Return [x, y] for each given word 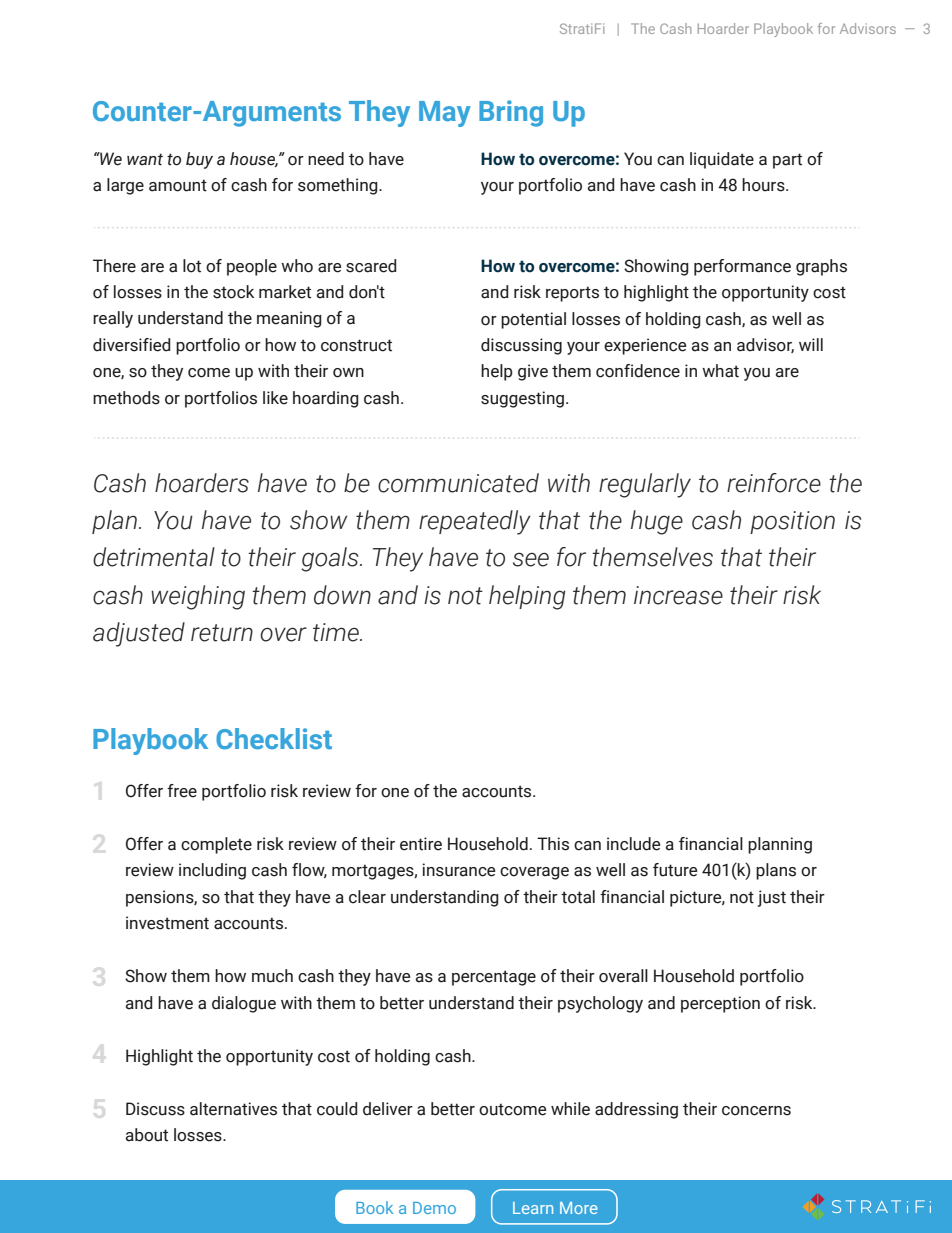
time [337, 632]
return [222, 633]
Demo [434, 1208]
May [445, 114]
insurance [458, 870]
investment [167, 923]
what [720, 371]
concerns [756, 1111]
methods [126, 398]
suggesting [522, 399]
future [675, 870]
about [147, 1135]
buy [199, 160]
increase [678, 595]
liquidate [722, 160]
